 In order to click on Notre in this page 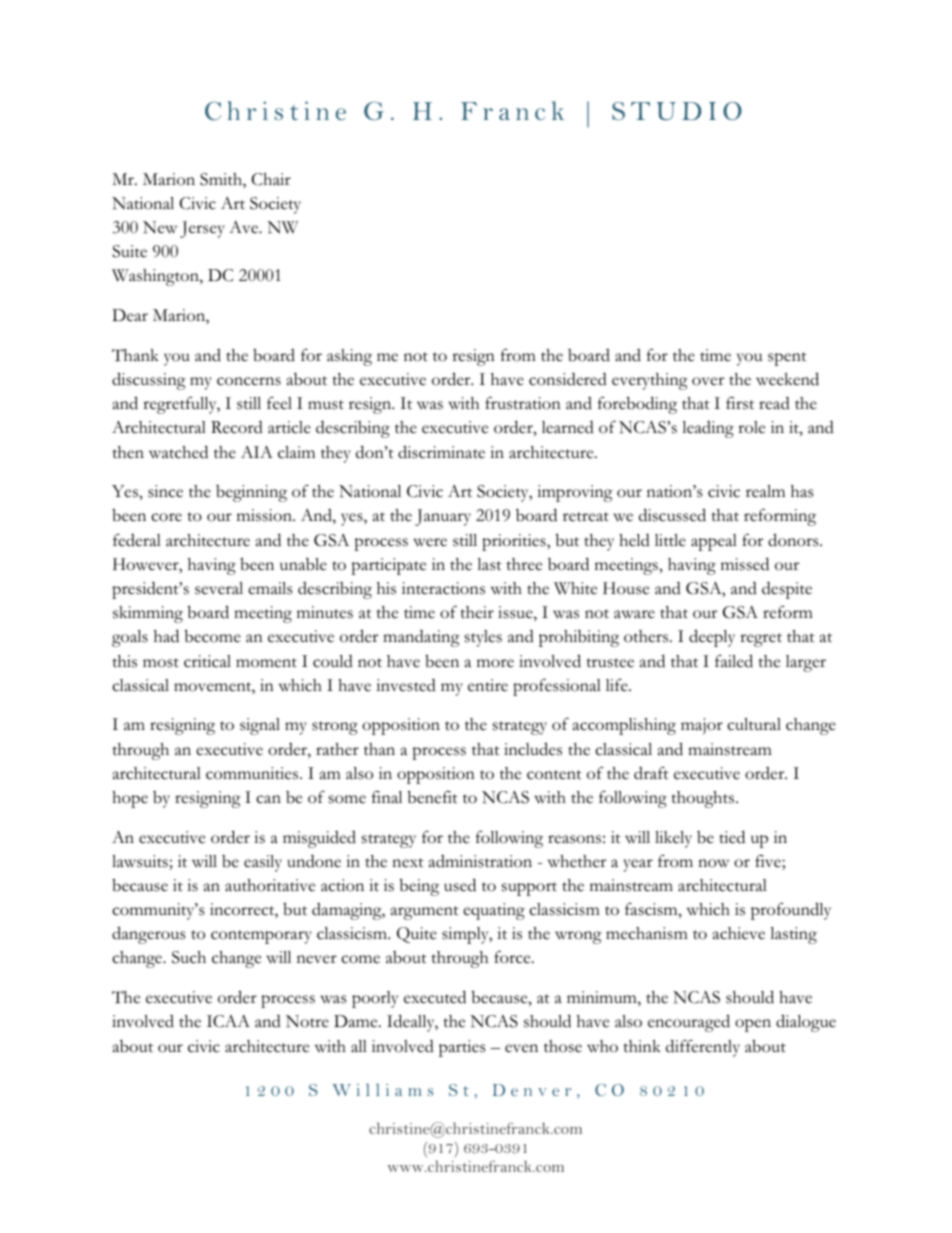, I will do `click(307, 1021)`.
